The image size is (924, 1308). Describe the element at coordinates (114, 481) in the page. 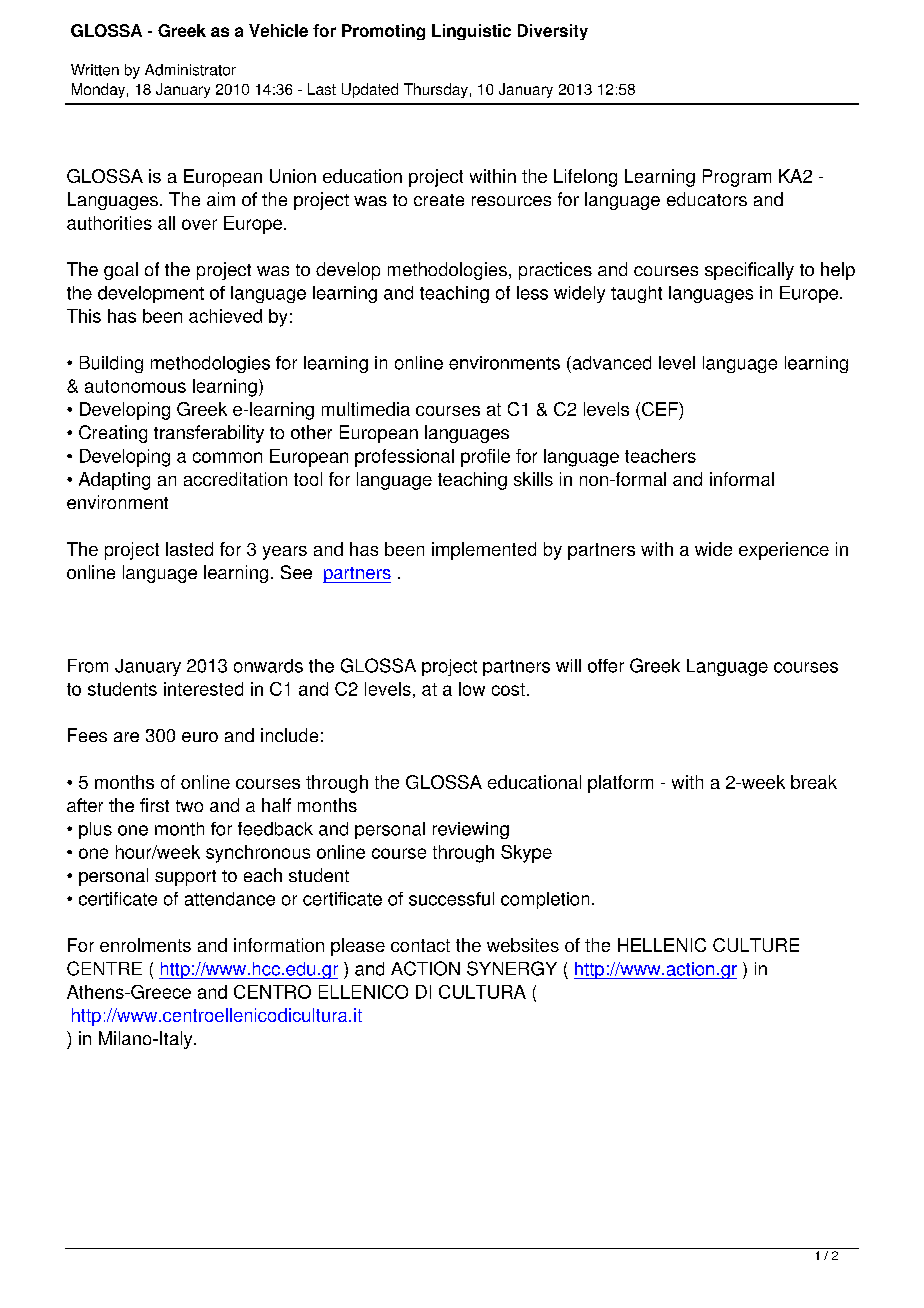

I see `Adapting` at that location.
